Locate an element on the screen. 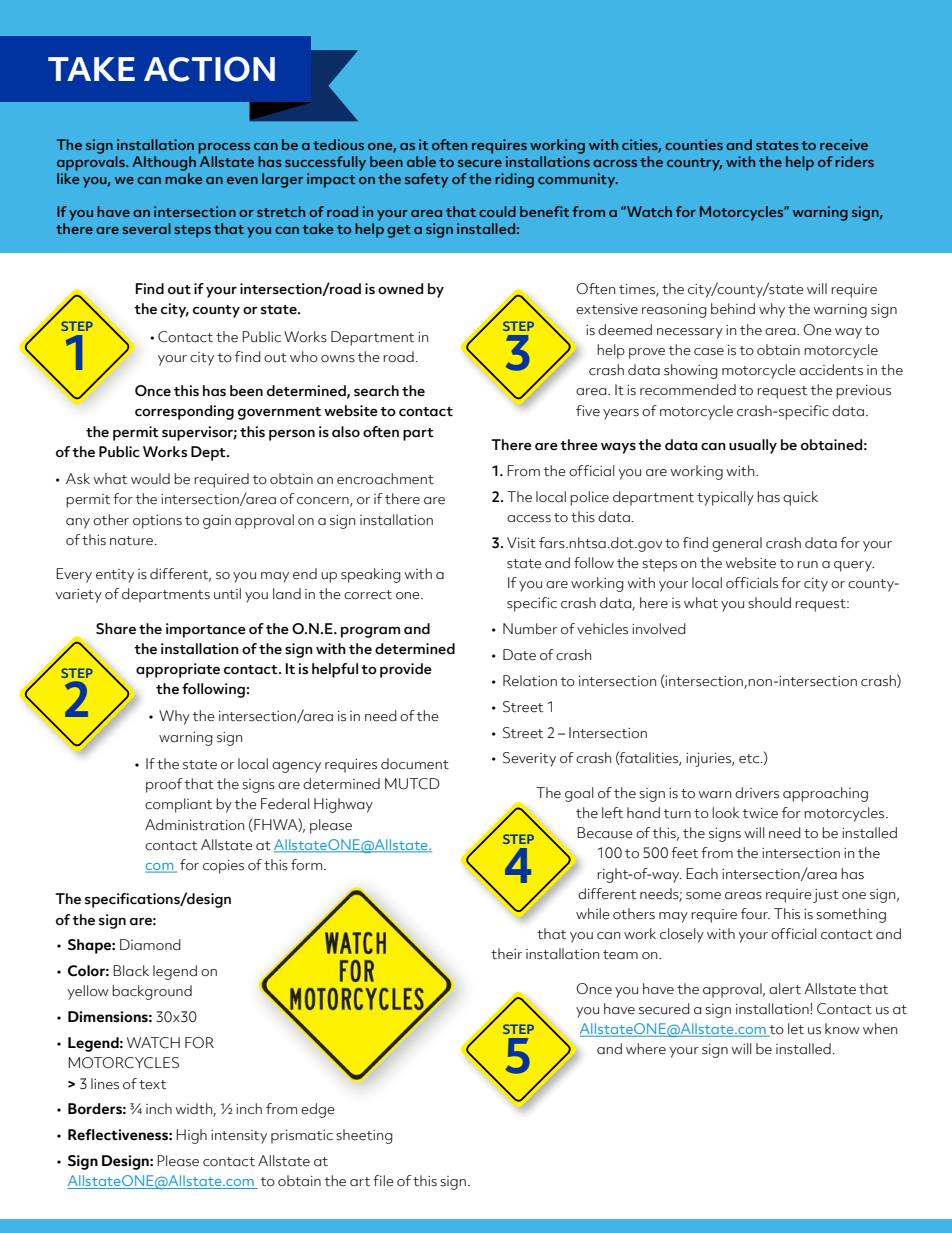 The height and width of the screenshot is (1233, 952). accidents is located at coordinates (831, 370).
